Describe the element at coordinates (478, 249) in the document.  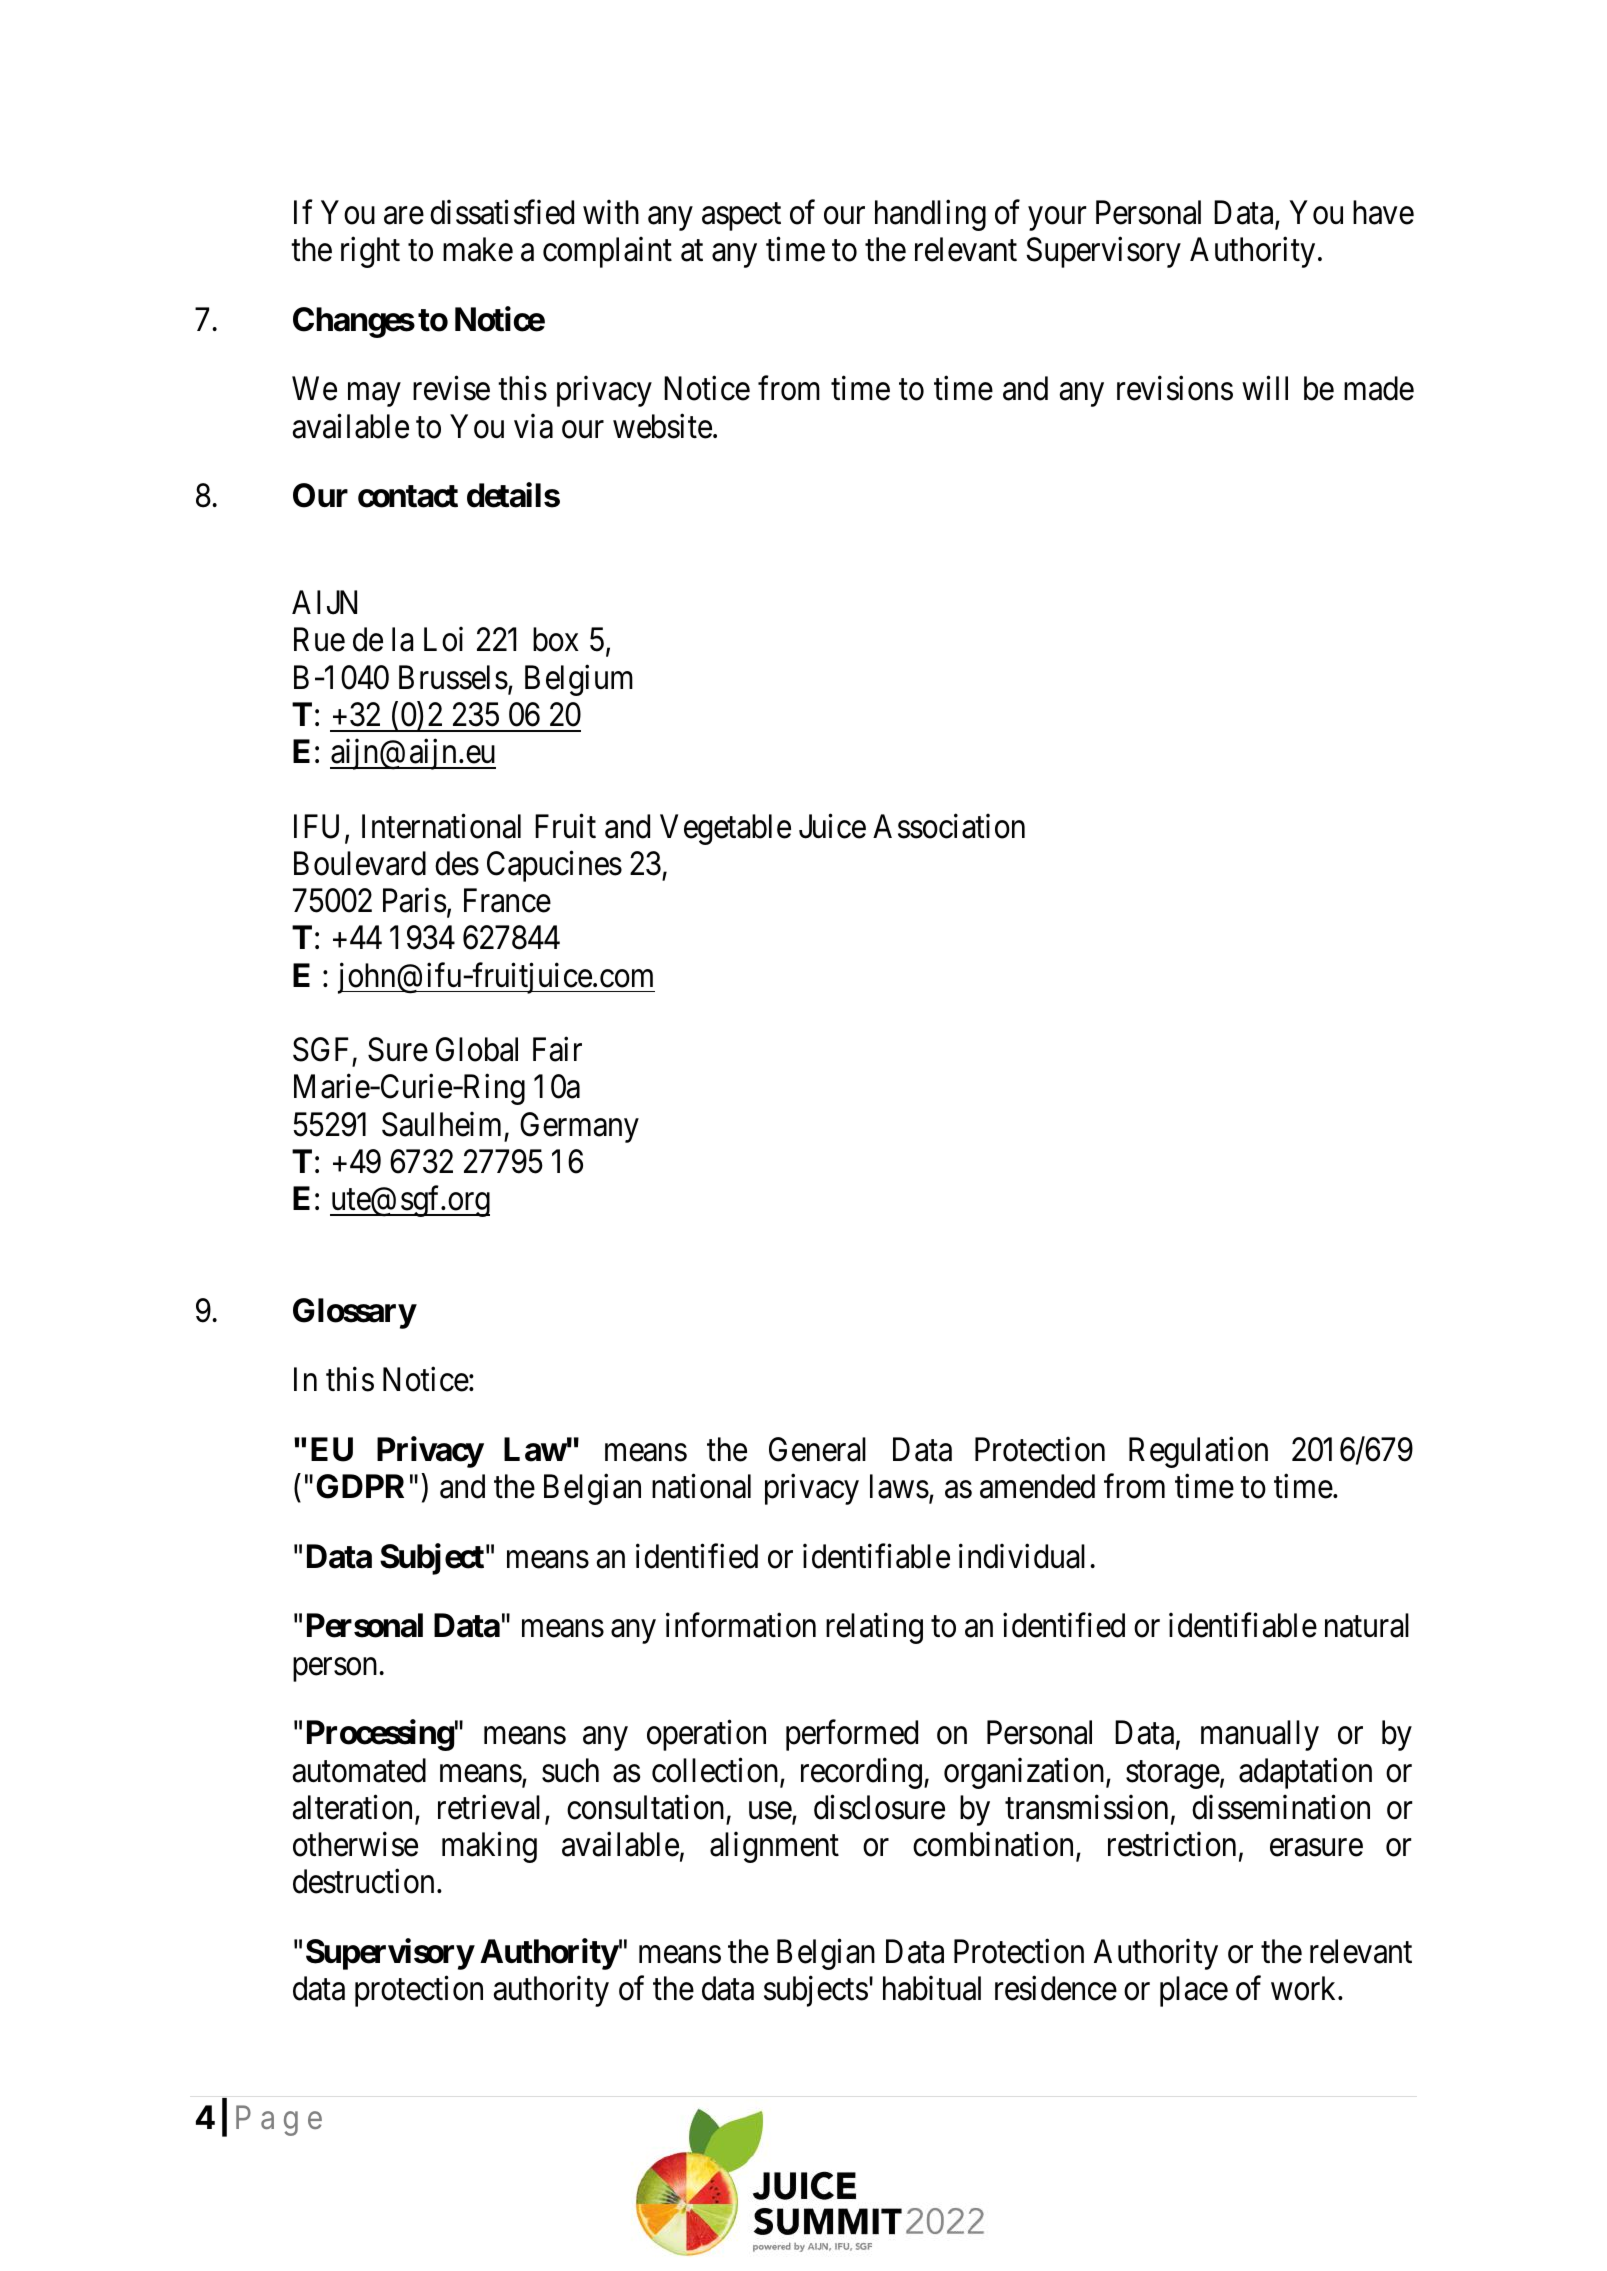
I see `make` at that location.
